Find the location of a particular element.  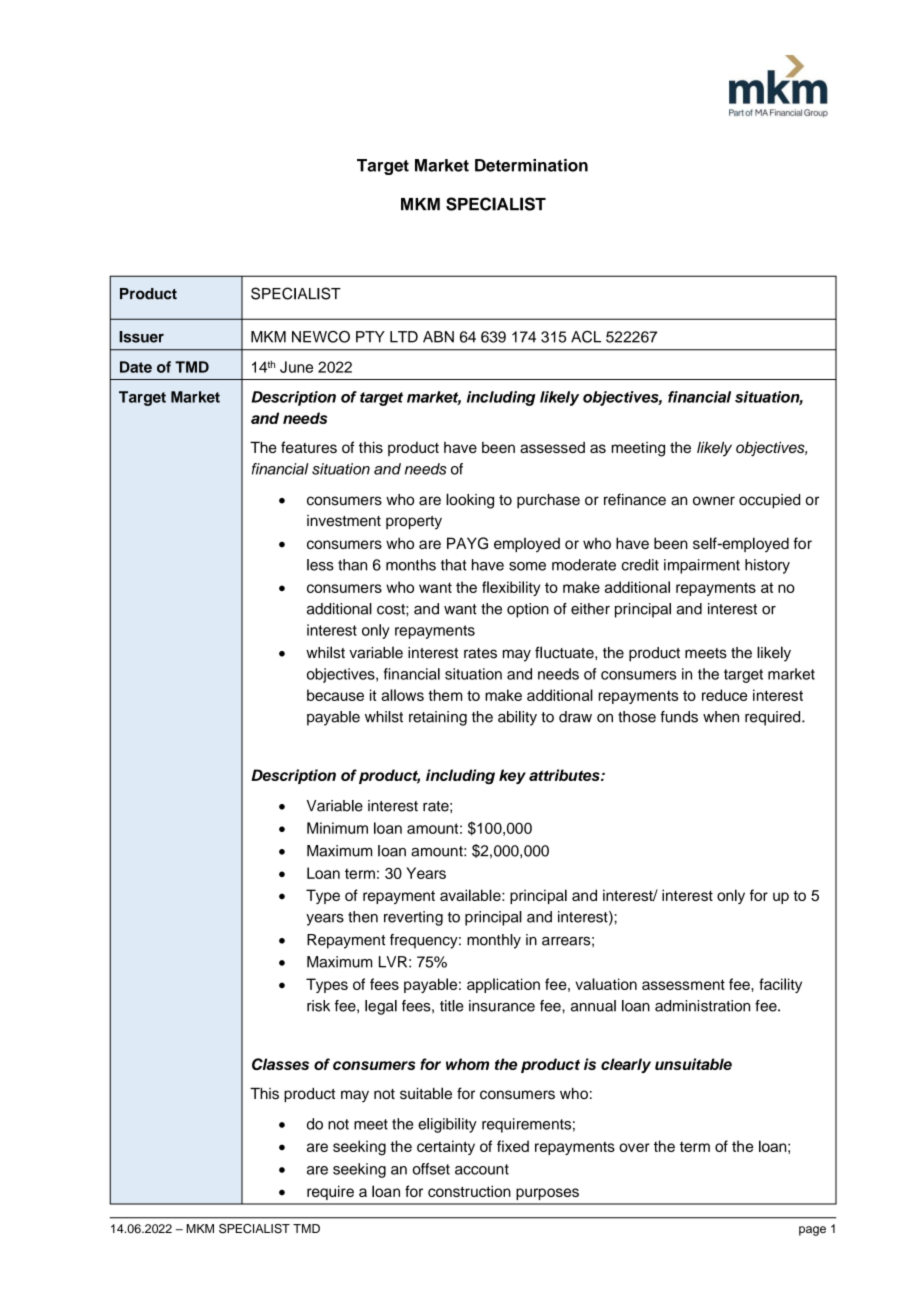

monthly is located at coordinates (494, 941).
